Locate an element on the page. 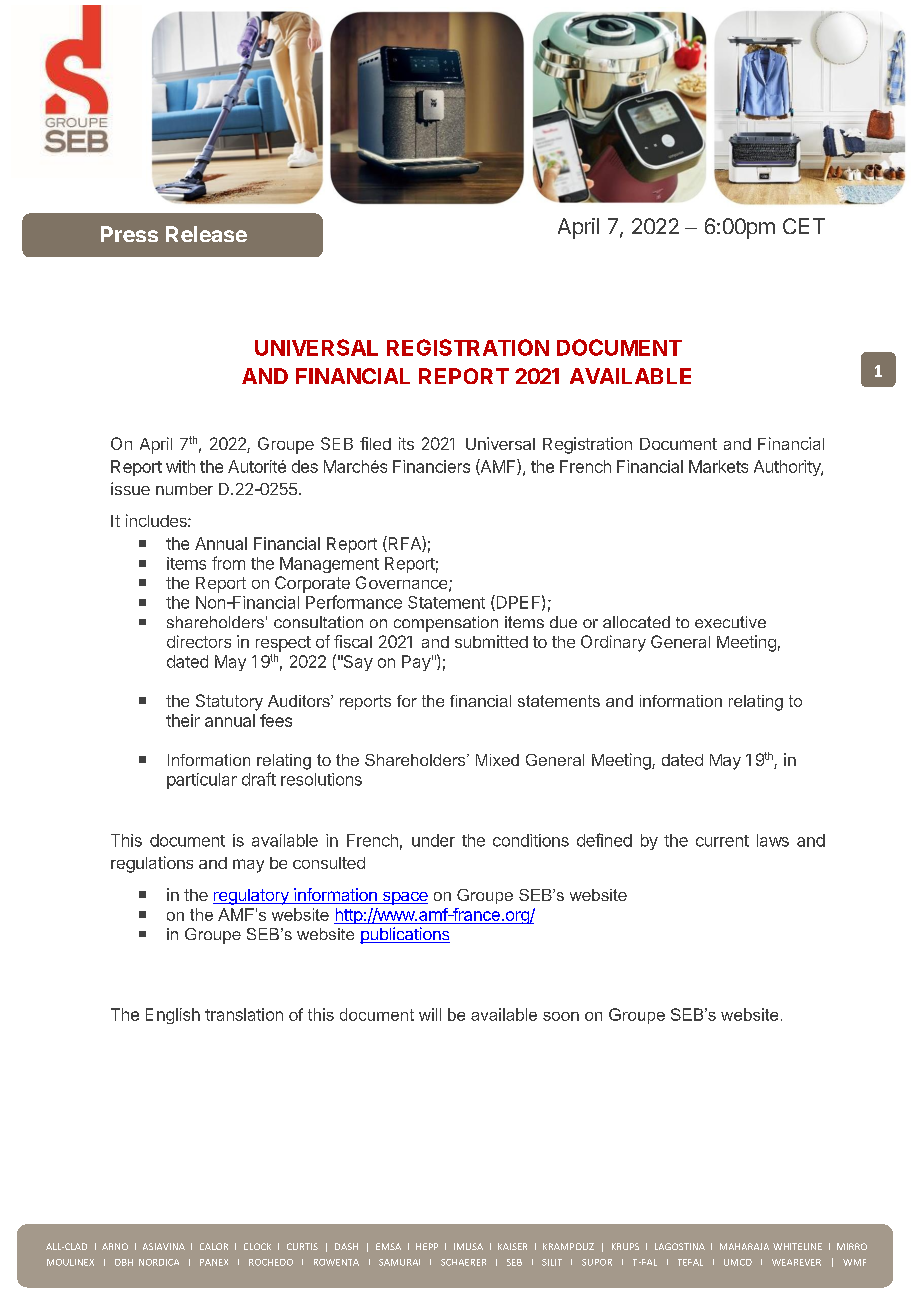  CET is located at coordinates (804, 226).
